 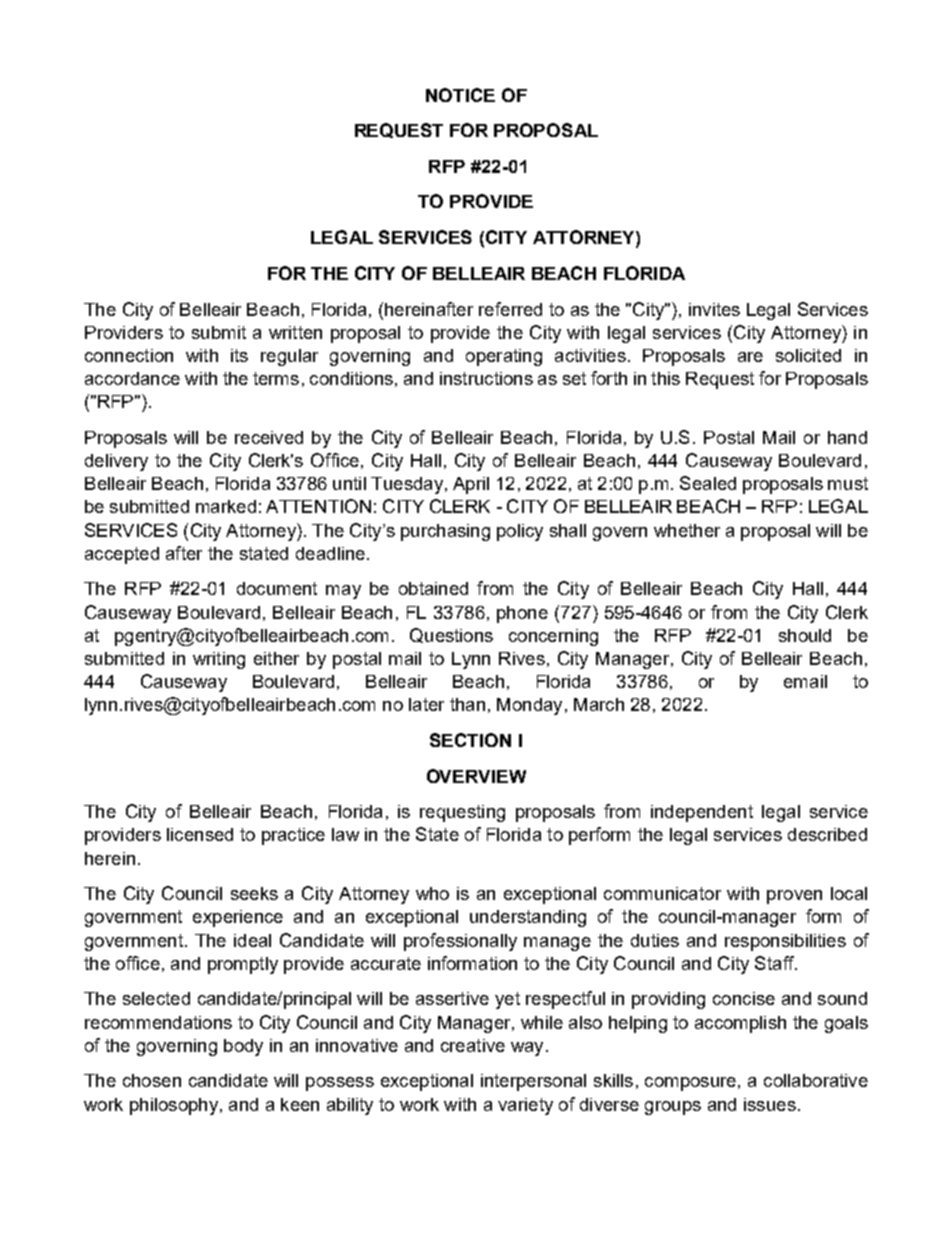 I want to click on OVERVIEW, so click(x=476, y=776).
